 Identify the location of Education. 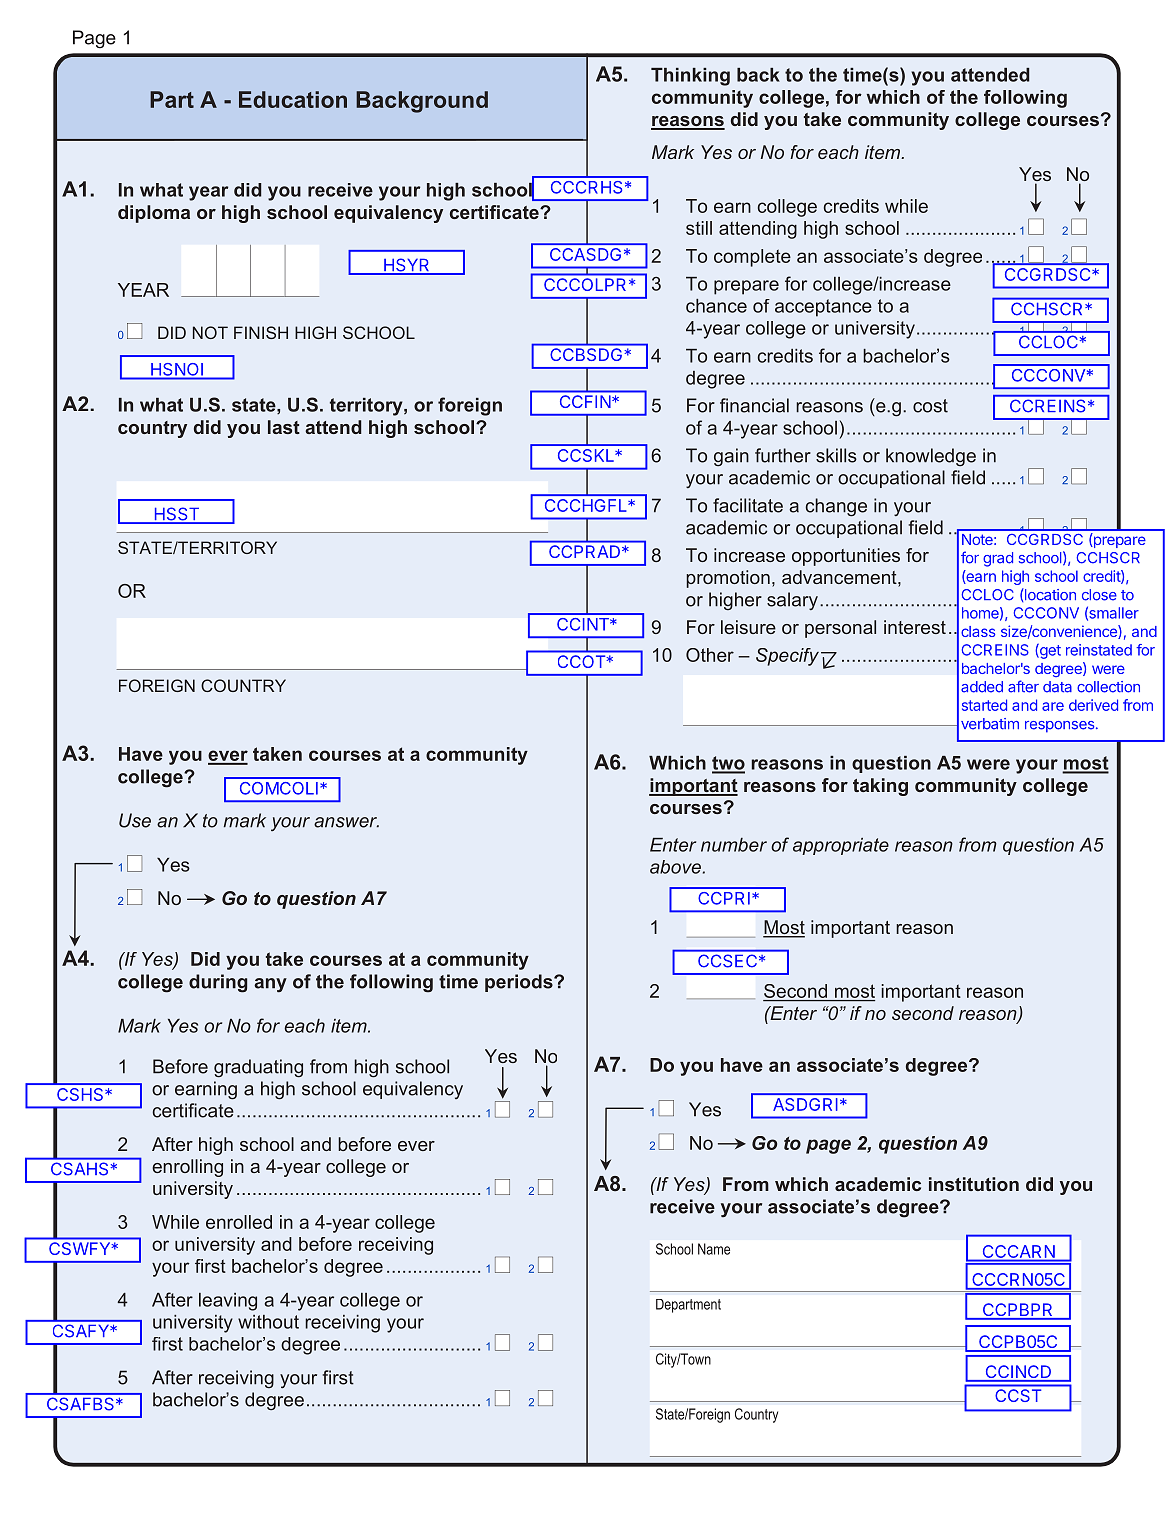
(293, 99).
